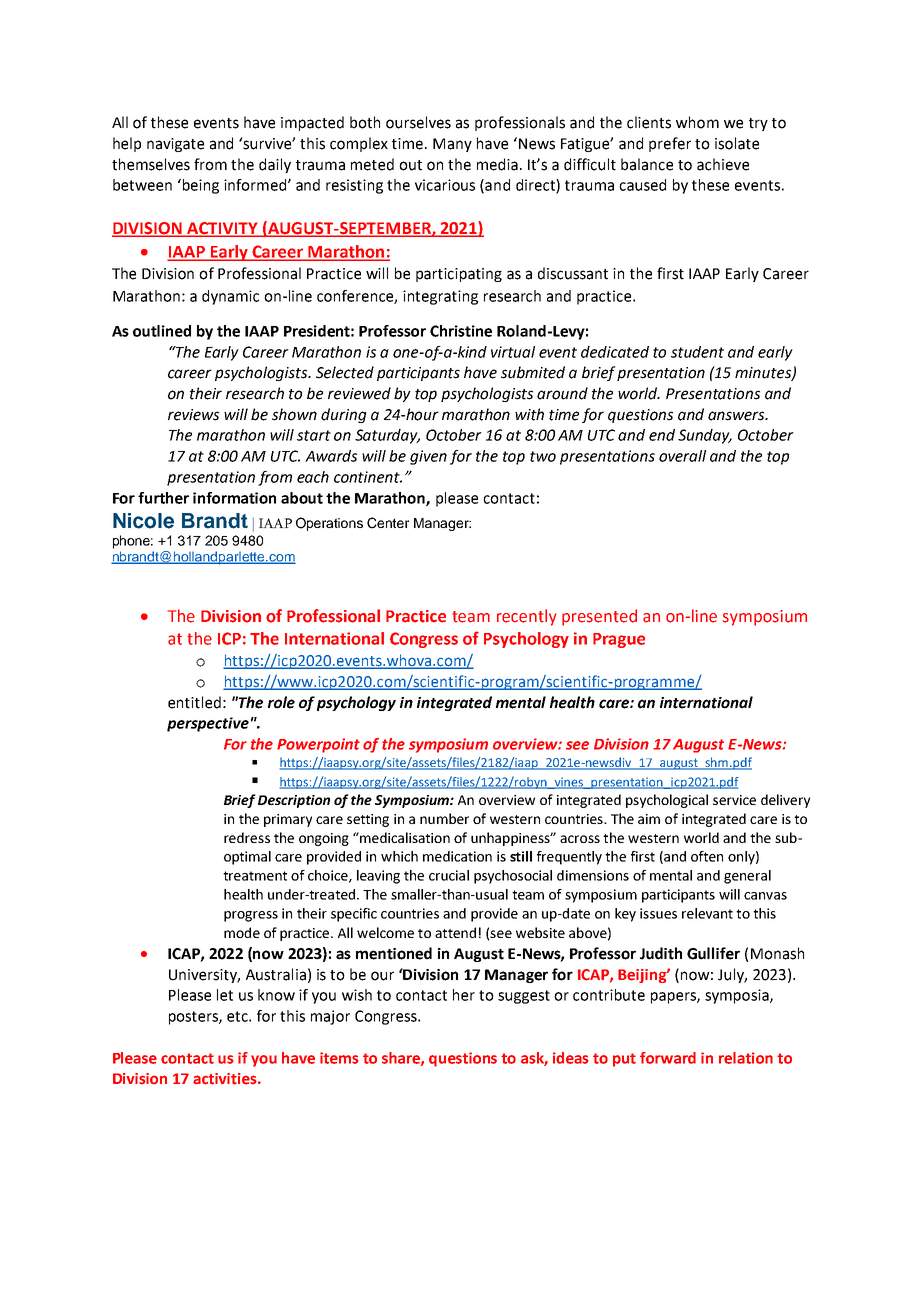  I want to click on know, so click(276, 995).
